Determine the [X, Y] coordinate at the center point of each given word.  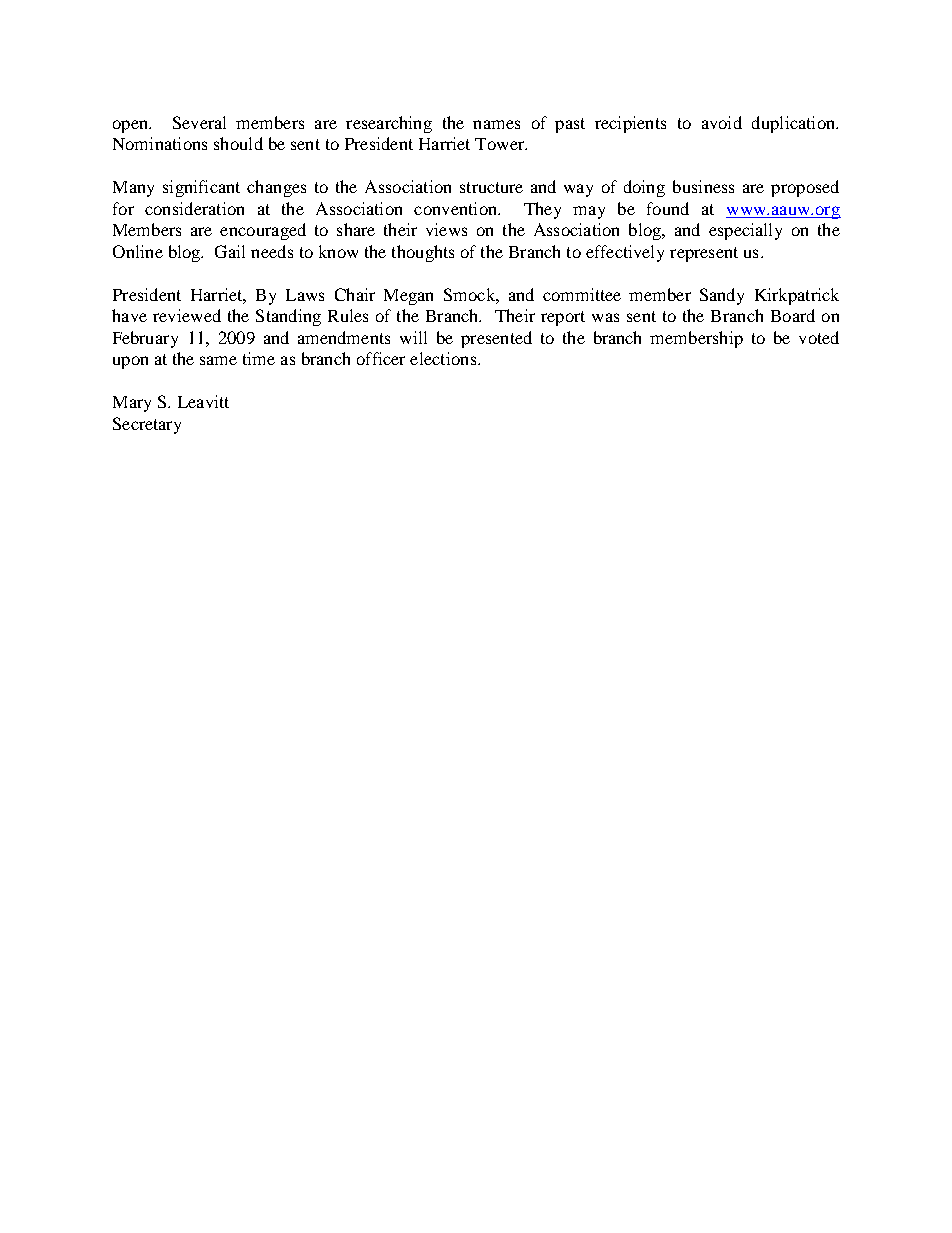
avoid [722, 122]
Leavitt [203, 401]
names [496, 124]
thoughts [423, 253]
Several [199, 122]
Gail [230, 251]
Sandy [722, 296]
